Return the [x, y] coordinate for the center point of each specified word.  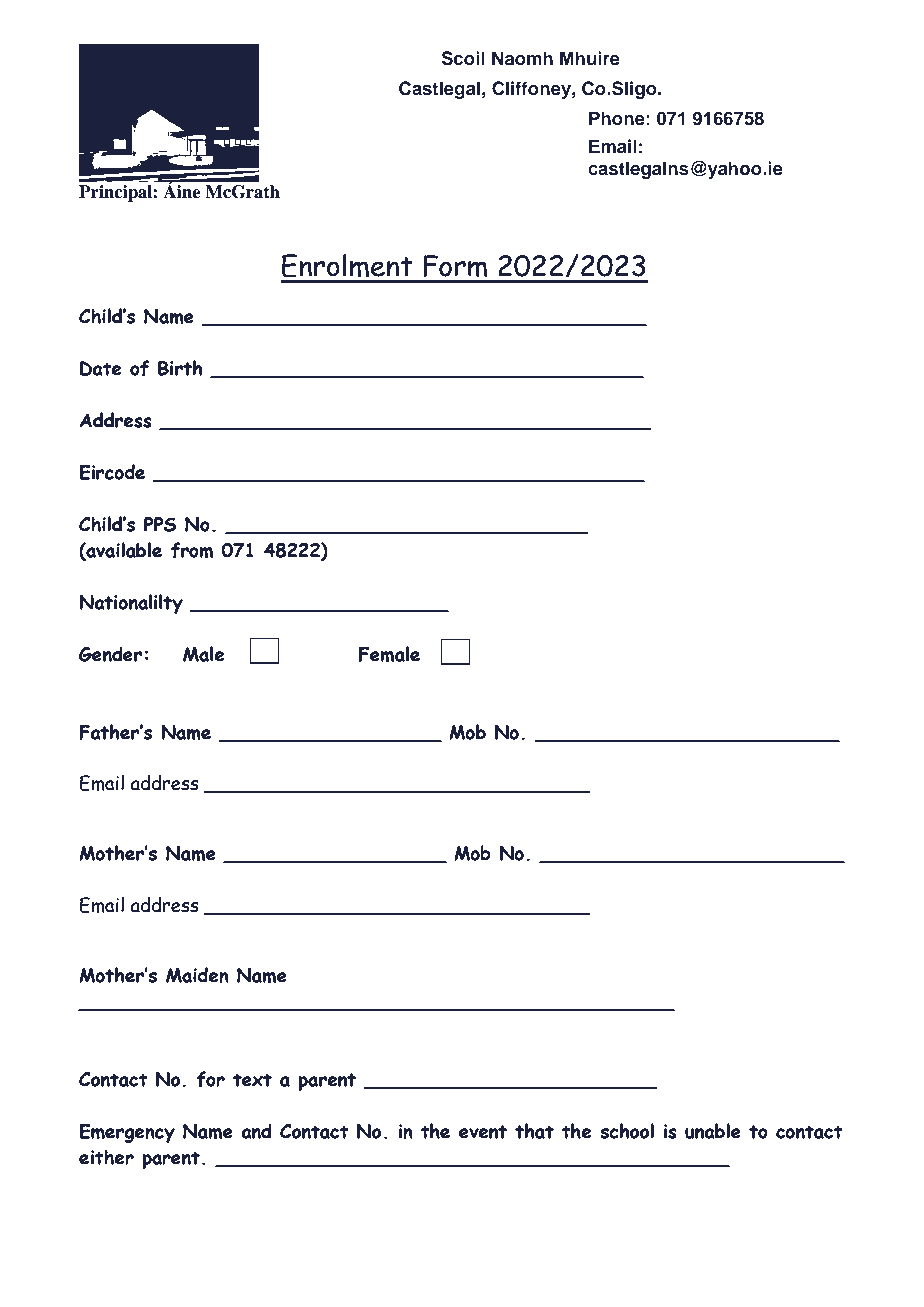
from [192, 550]
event [483, 1132]
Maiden [197, 975]
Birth [180, 368]
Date [100, 368]
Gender [110, 654]
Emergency [127, 1133]
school [627, 1131]
